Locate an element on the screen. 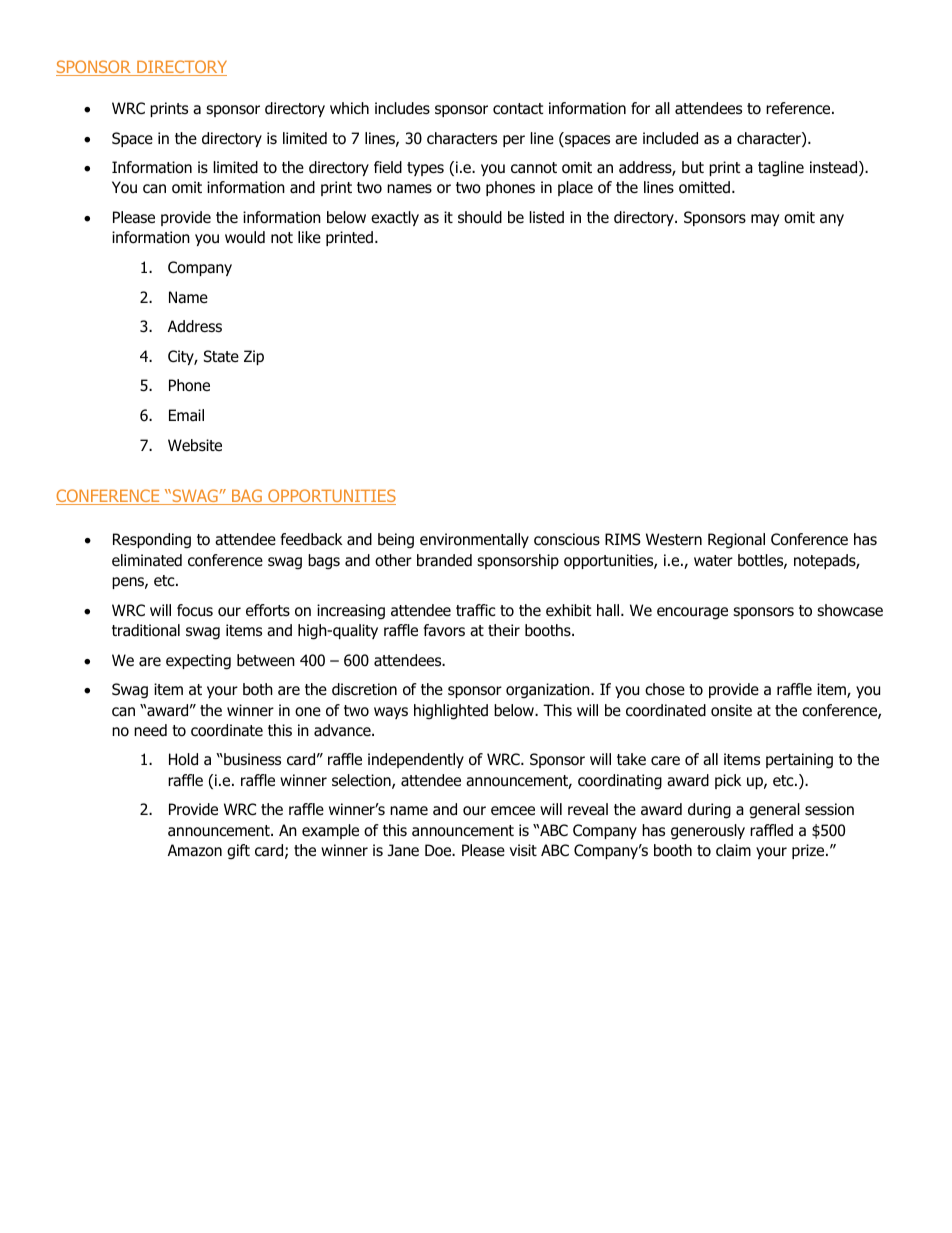 This screenshot has height=1233, width=952. Zip is located at coordinates (254, 357).
